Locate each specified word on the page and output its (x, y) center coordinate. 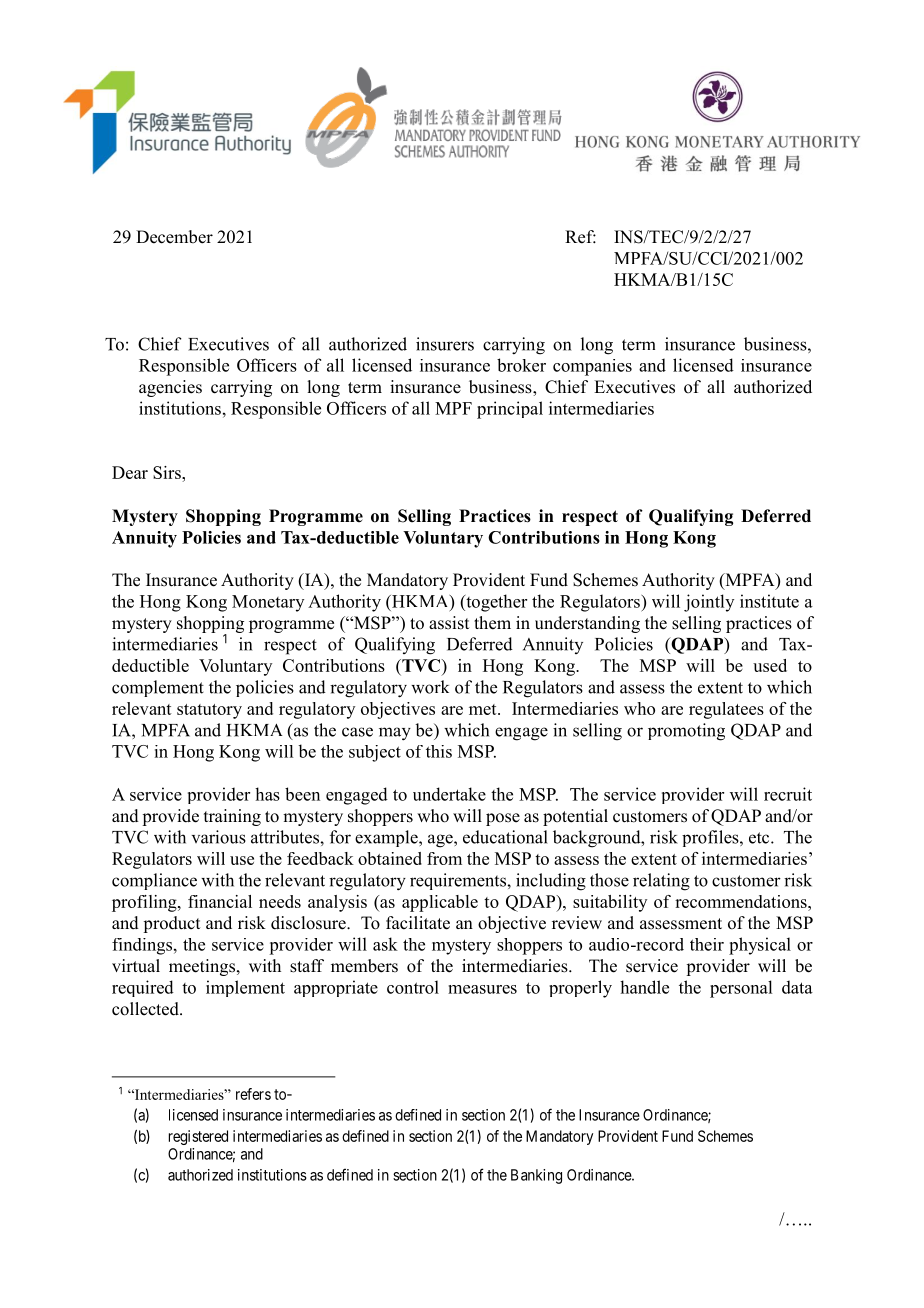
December (174, 237)
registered (198, 1137)
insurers (445, 344)
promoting (686, 732)
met (484, 709)
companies (592, 367)
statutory (209, 711)
